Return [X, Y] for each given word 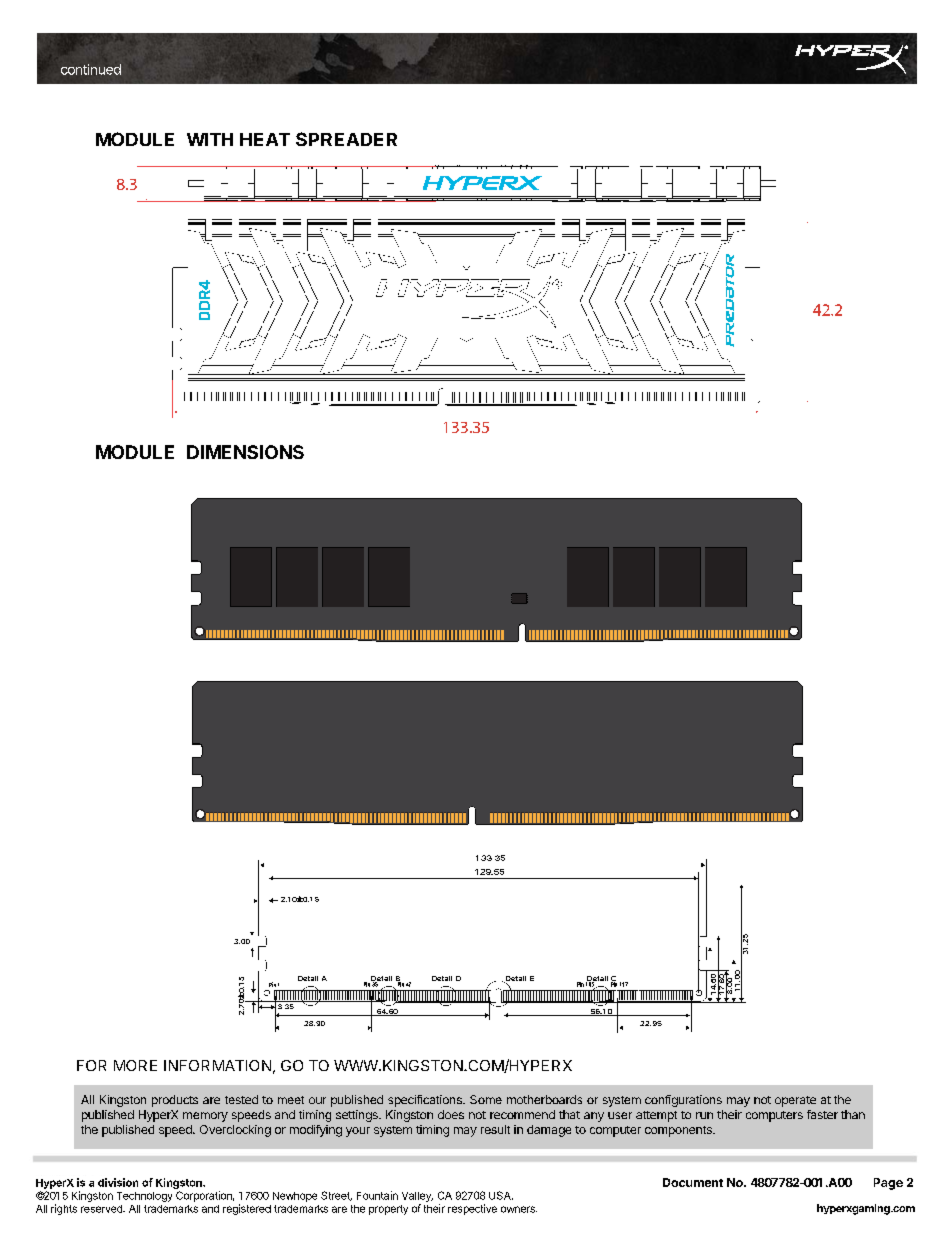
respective [472, 1209]
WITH [210, 139]
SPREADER [346, 139]
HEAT [265, 139]
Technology [144, 1197]
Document [693, 1182]
